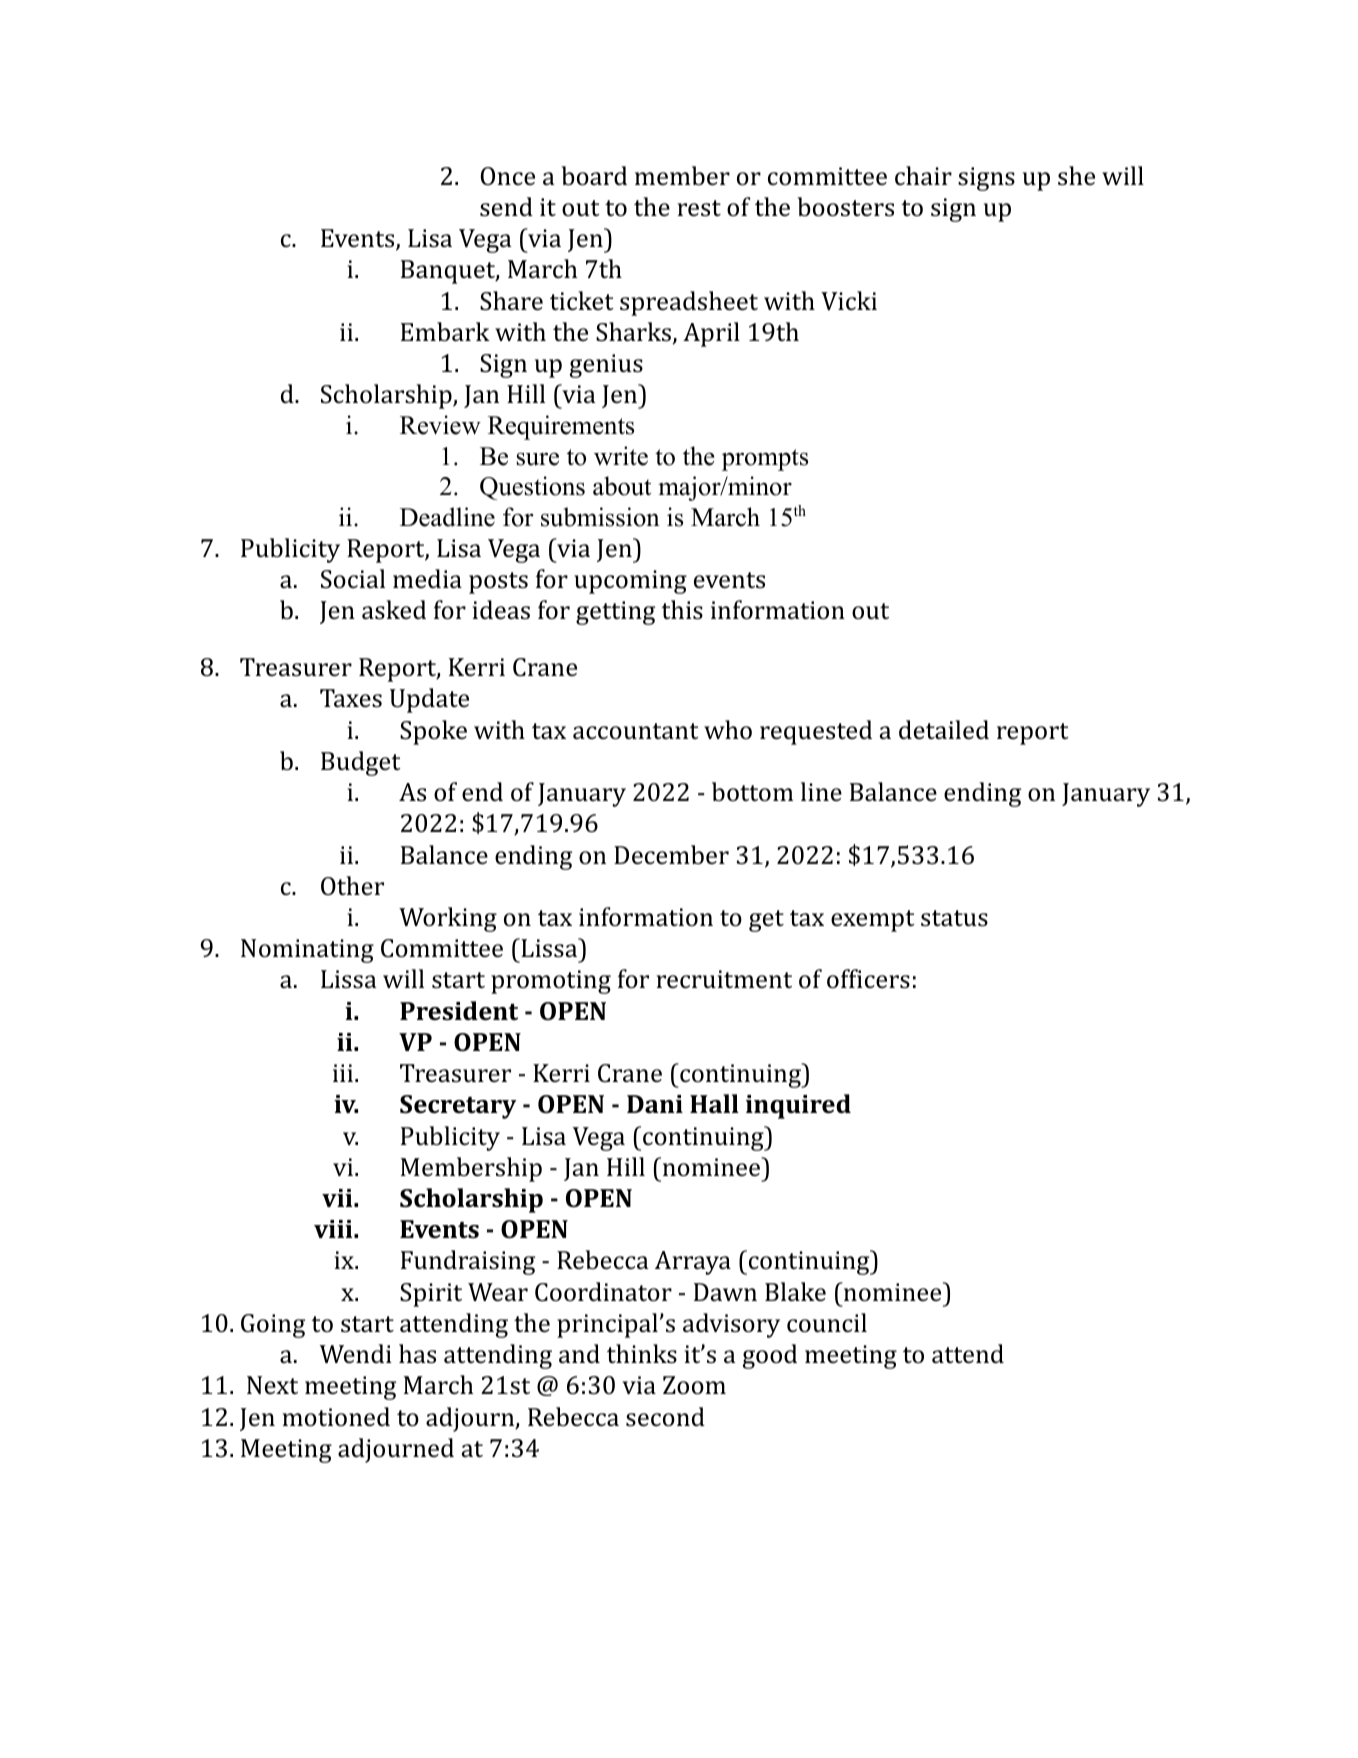 The image size is (1358, 1758). What do you see at coordinates (868, 979) in the page?
I see `officers` at bounding box center [868, 979].
